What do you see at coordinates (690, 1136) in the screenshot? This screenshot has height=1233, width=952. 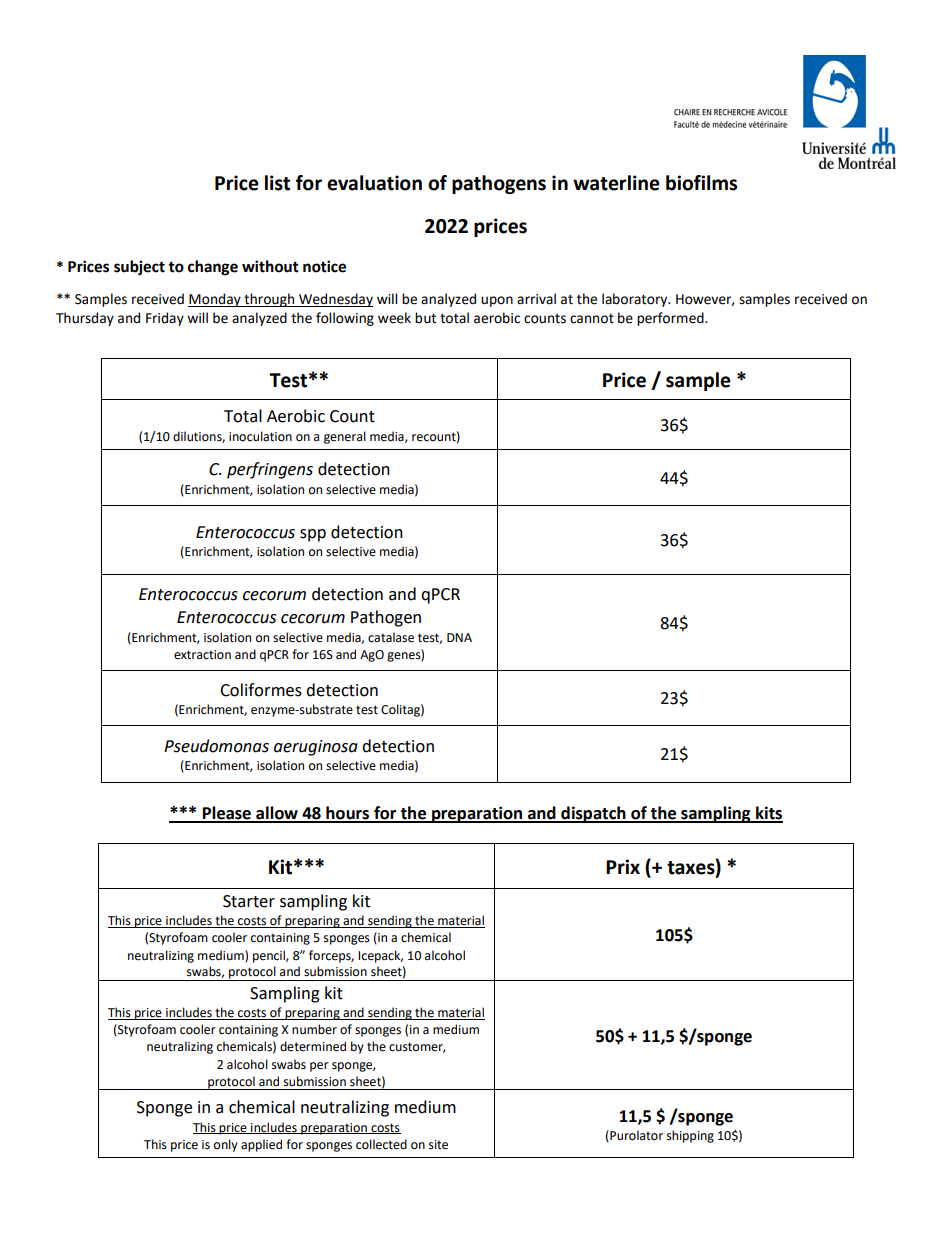 I see `shipping` at bounding box center [690, 1136].
